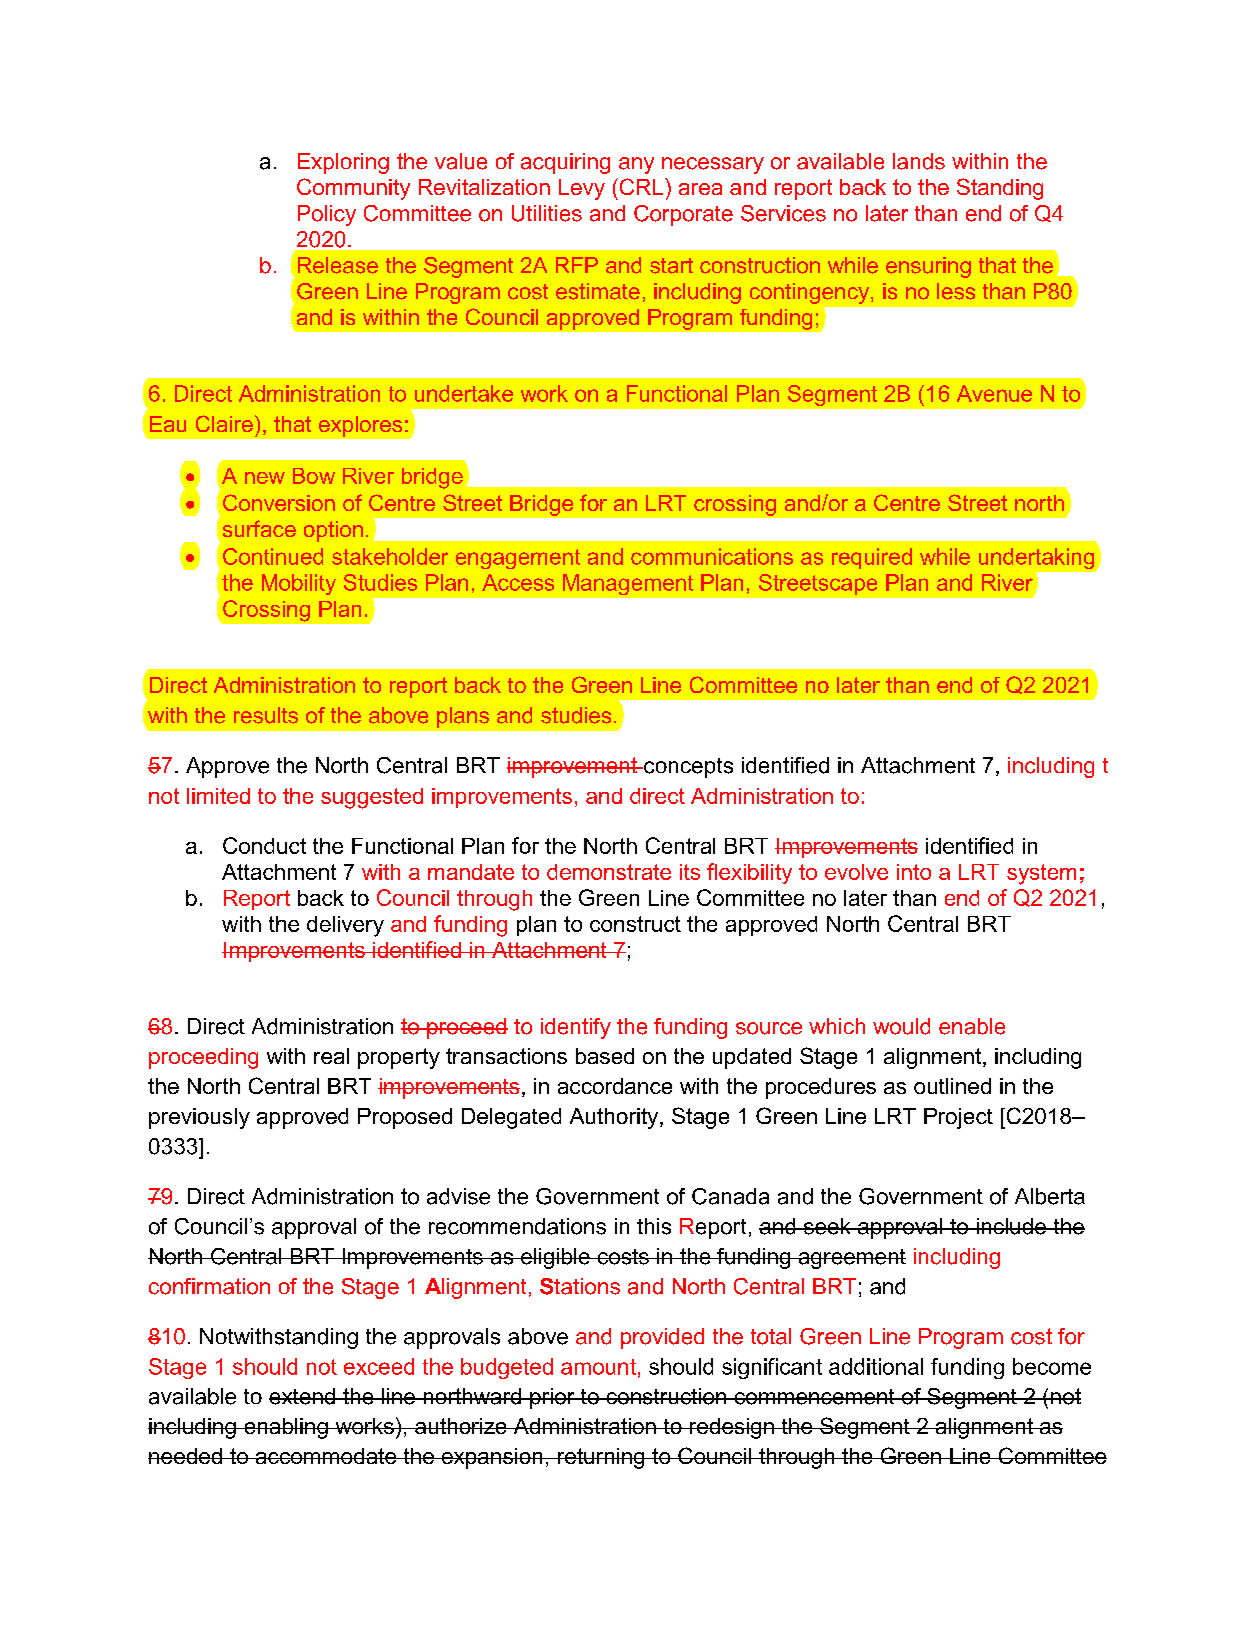 The height and width of the screenshot is (1628, 1258). Describe the element at coordinates (582, 189) in the screenshot. I see `Levy` at that location.
